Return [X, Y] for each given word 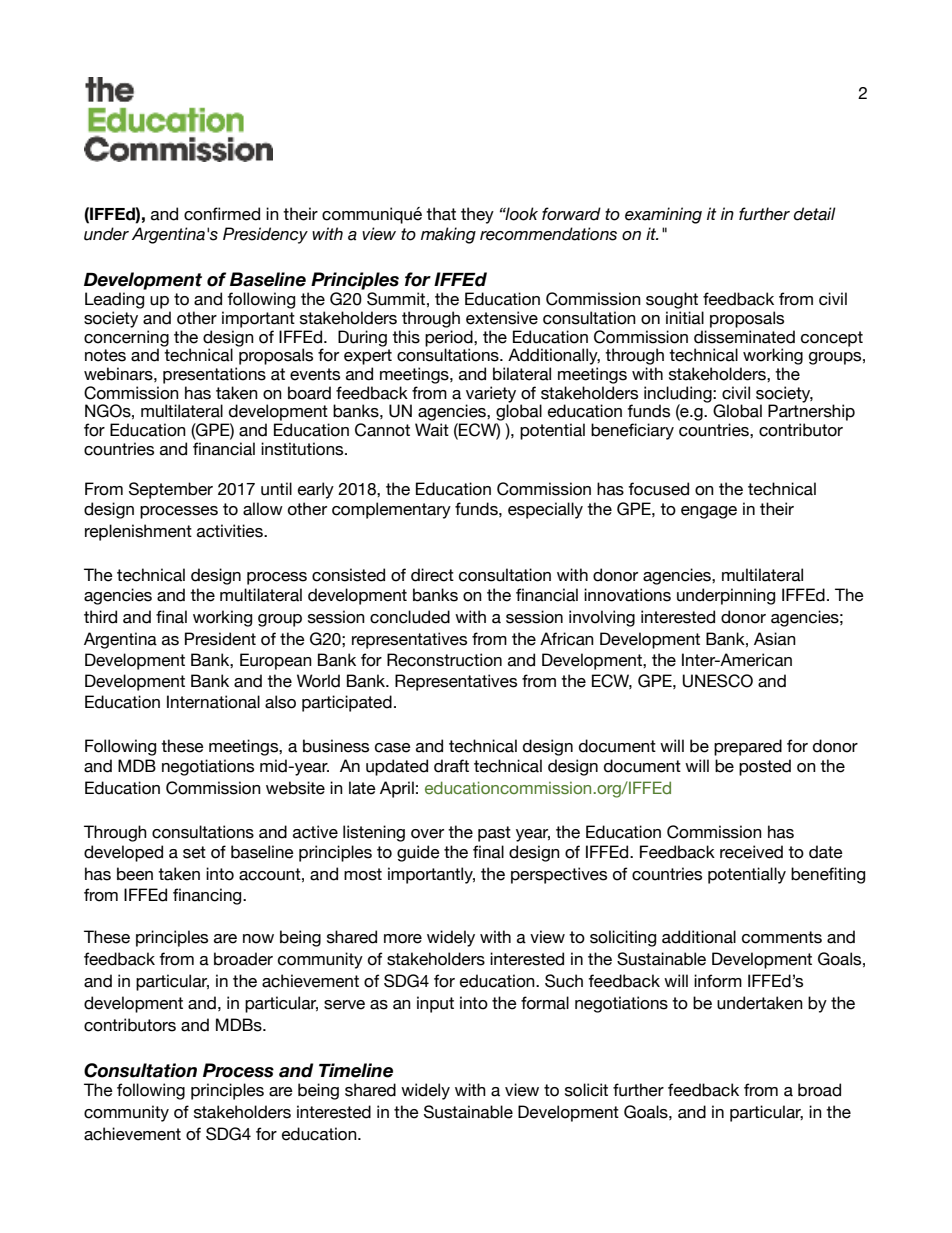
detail [815, 214]
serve [344, 1005]
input [435, 1004]
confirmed [222, 214]
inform [718, 981]
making [448, 235]
